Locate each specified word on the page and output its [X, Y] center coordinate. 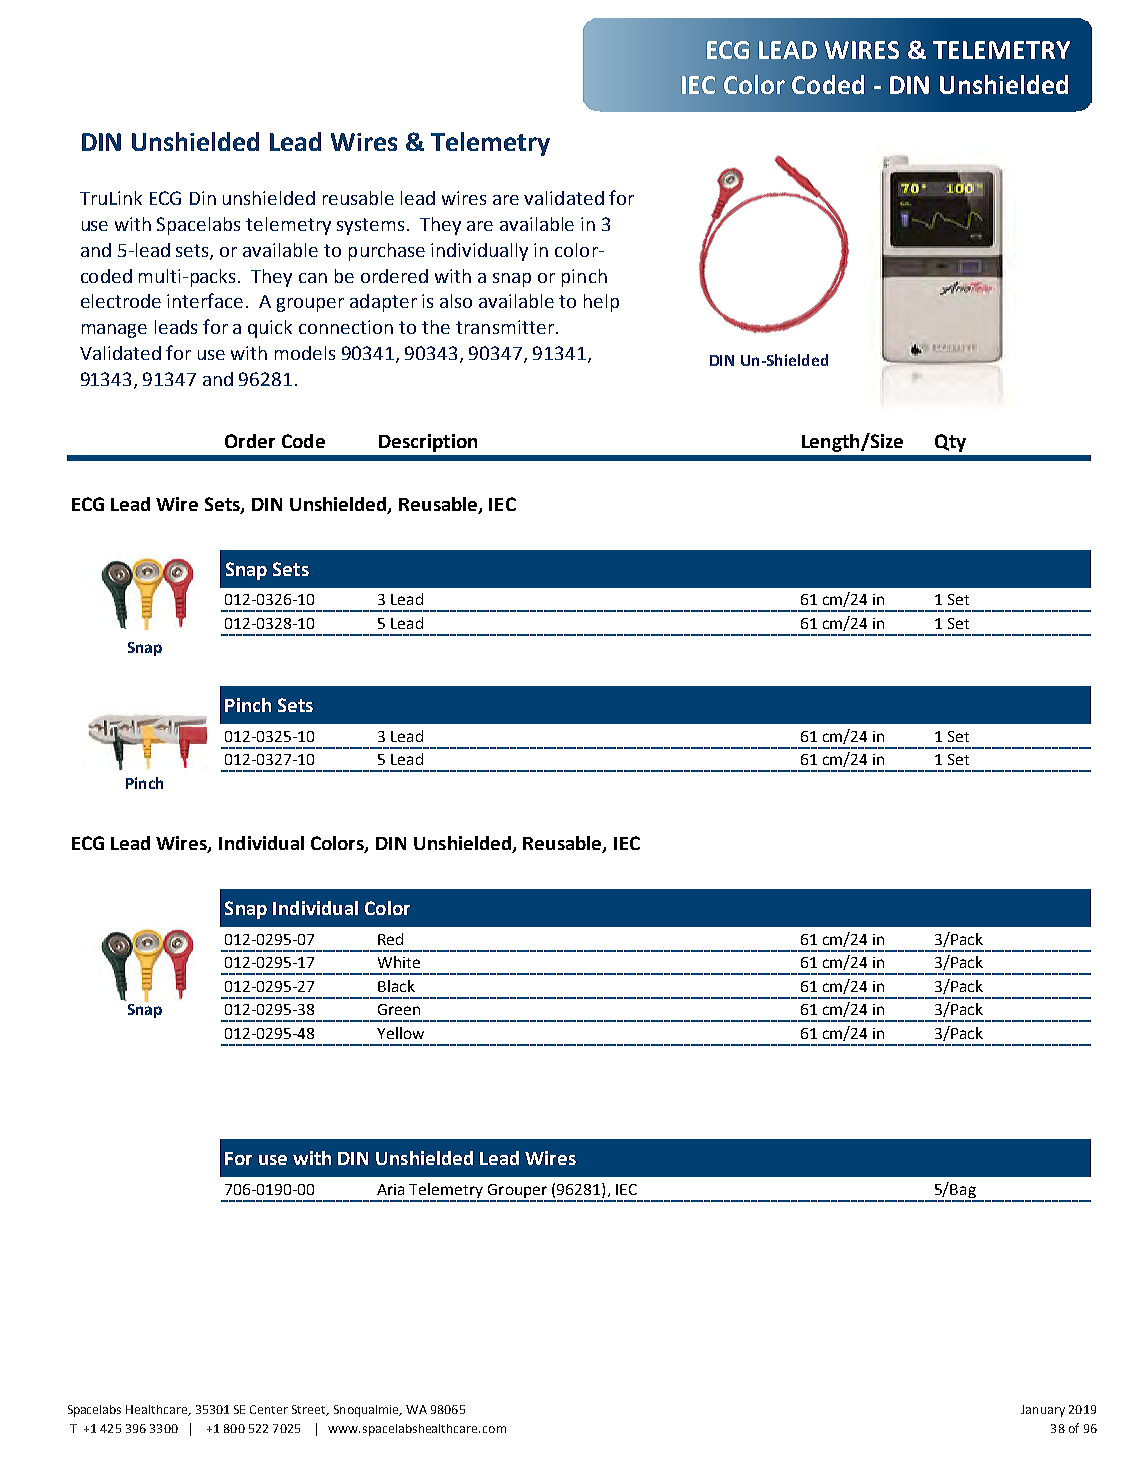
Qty [950, 443]
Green [399, 1009]
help [601, 303]
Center [269, 1409]
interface [205, 300]
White [399, 962]
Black [396, 986]
